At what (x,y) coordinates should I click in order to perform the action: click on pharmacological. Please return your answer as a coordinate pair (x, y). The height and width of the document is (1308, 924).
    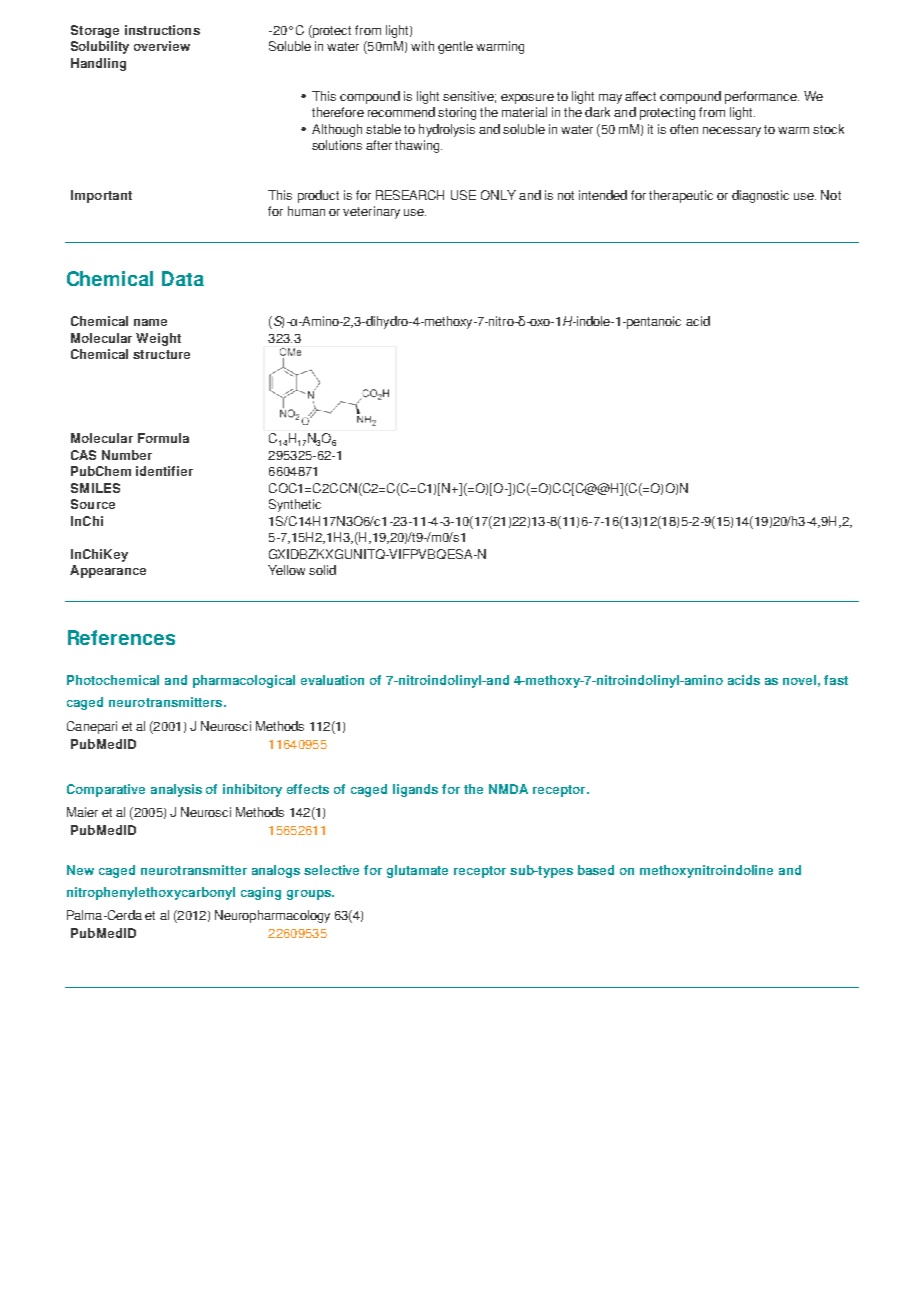
    Looking at the image, I should click on (244, 681).
